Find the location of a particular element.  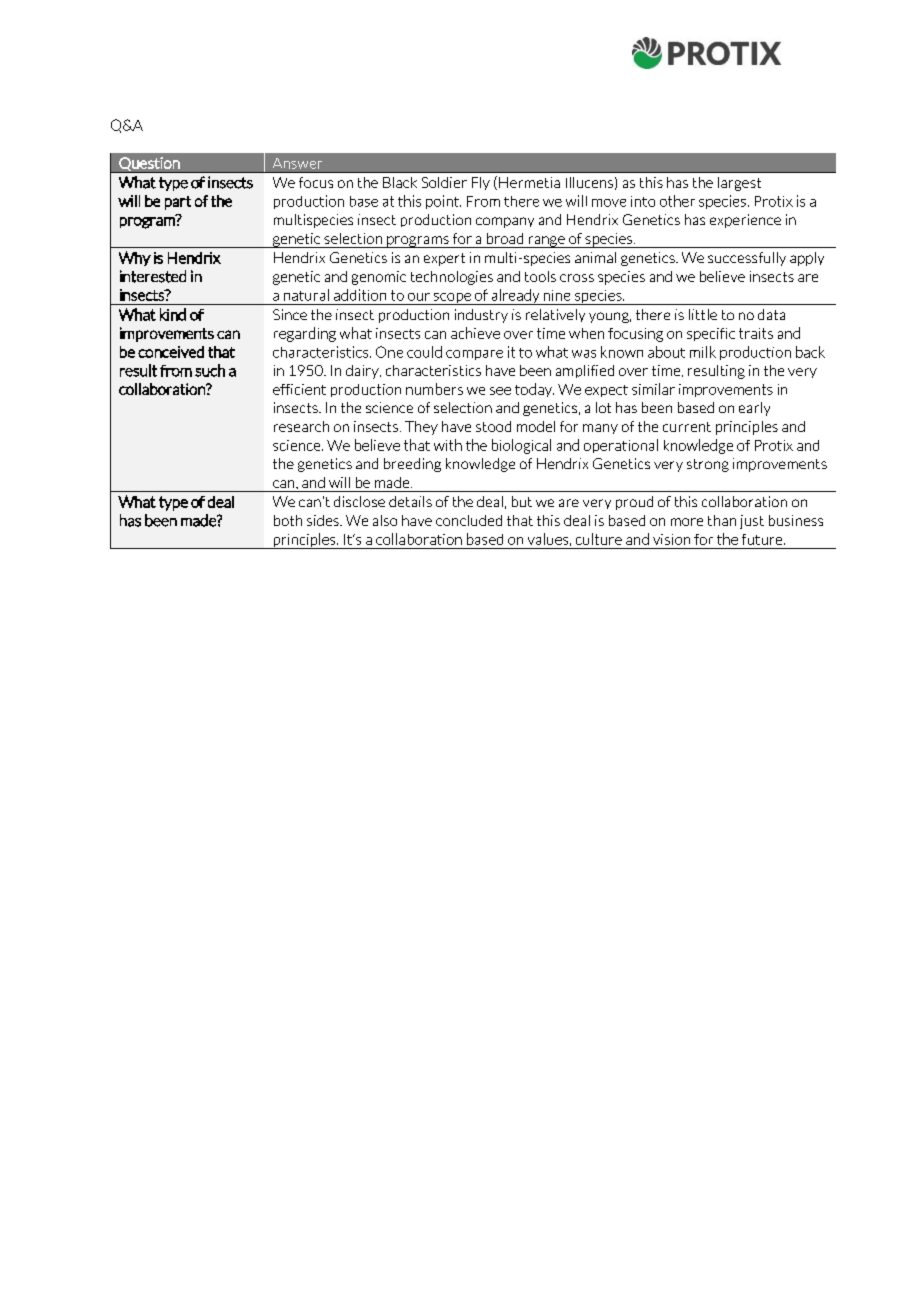

Answer is located at coordinates (297, 163).
